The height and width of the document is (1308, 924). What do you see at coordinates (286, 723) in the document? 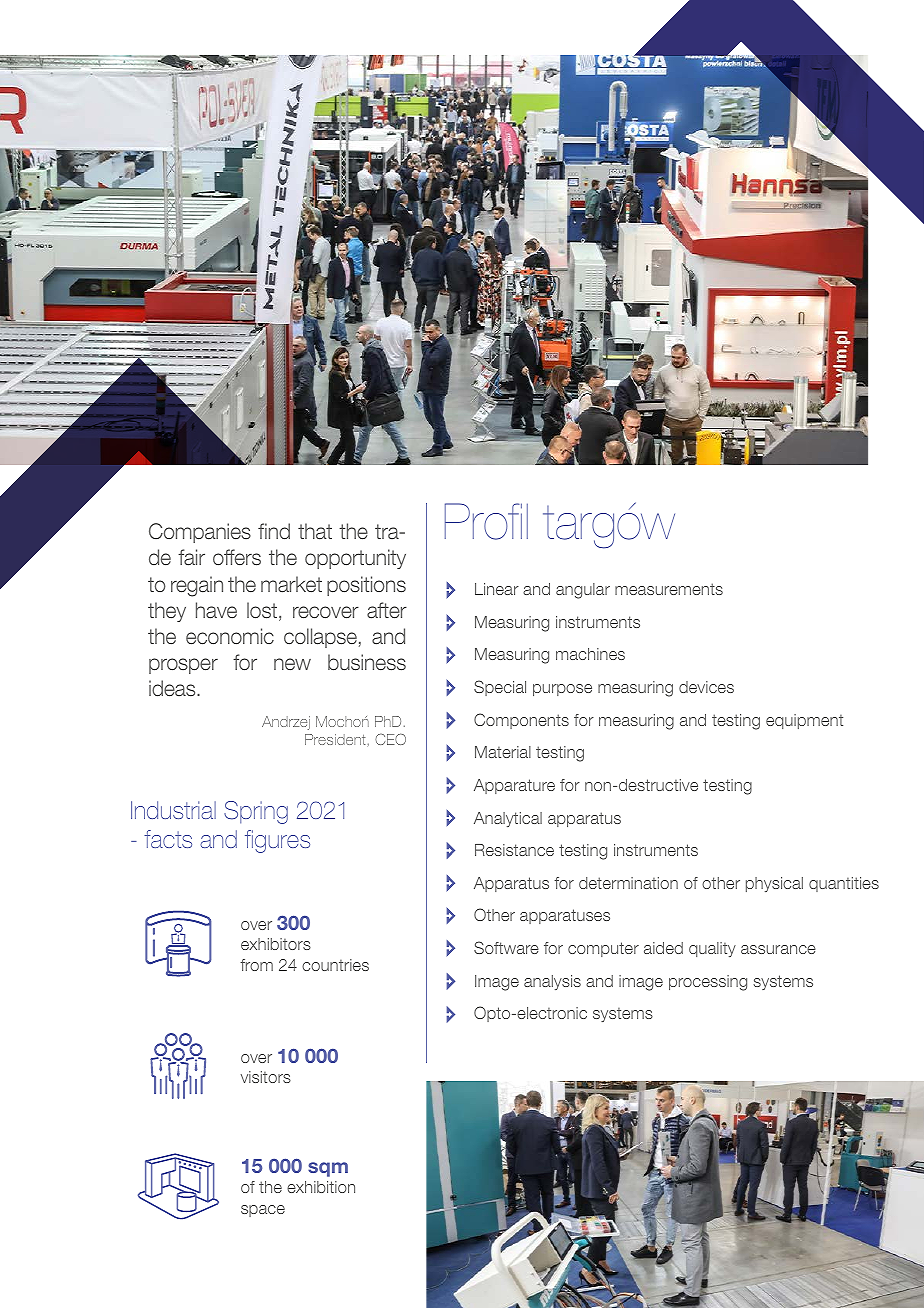
I see `Andrzej` at bounding box center [286, 723].
